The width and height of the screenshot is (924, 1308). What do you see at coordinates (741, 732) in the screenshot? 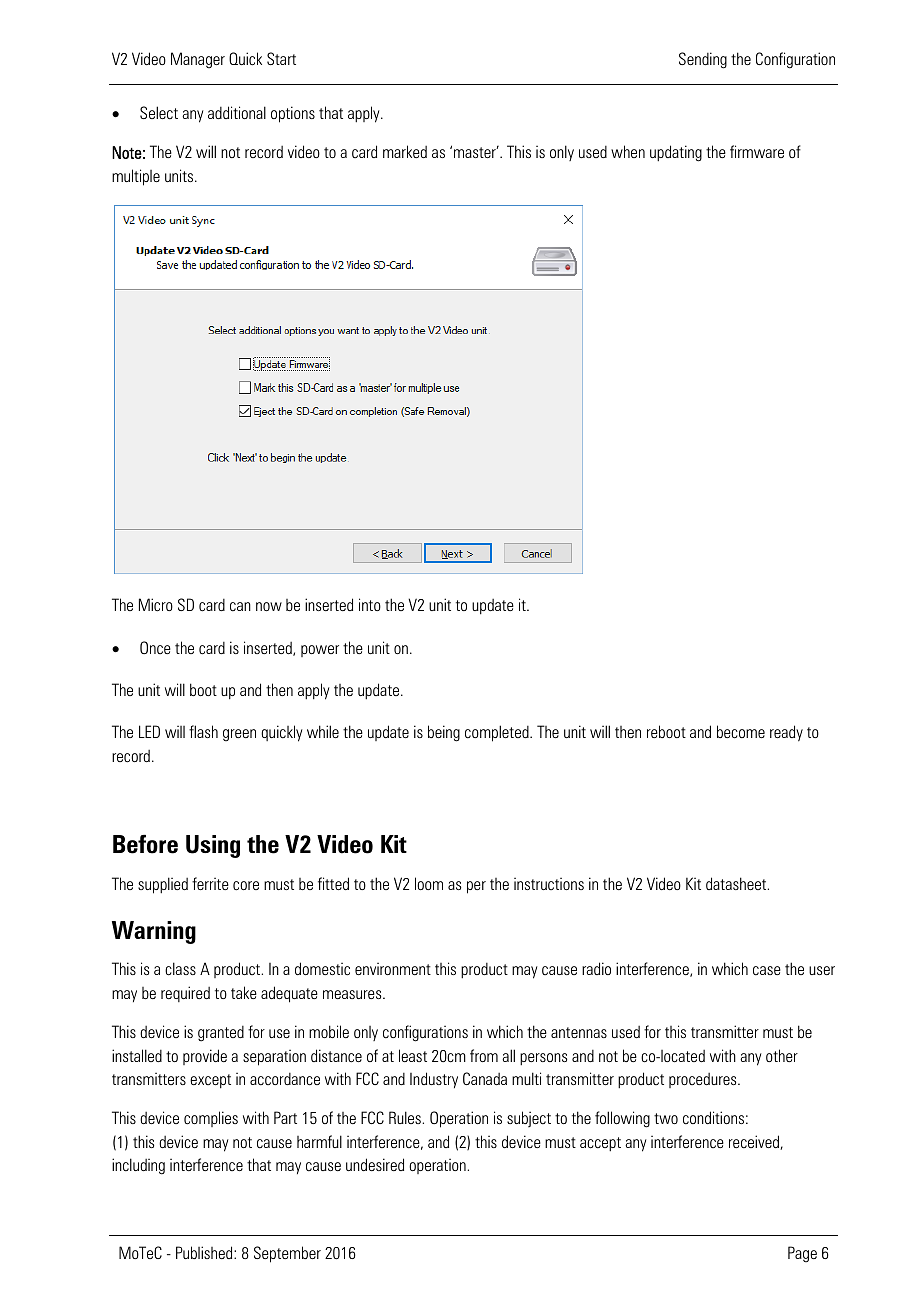
I see `become` at bounding box center [741, 732].
